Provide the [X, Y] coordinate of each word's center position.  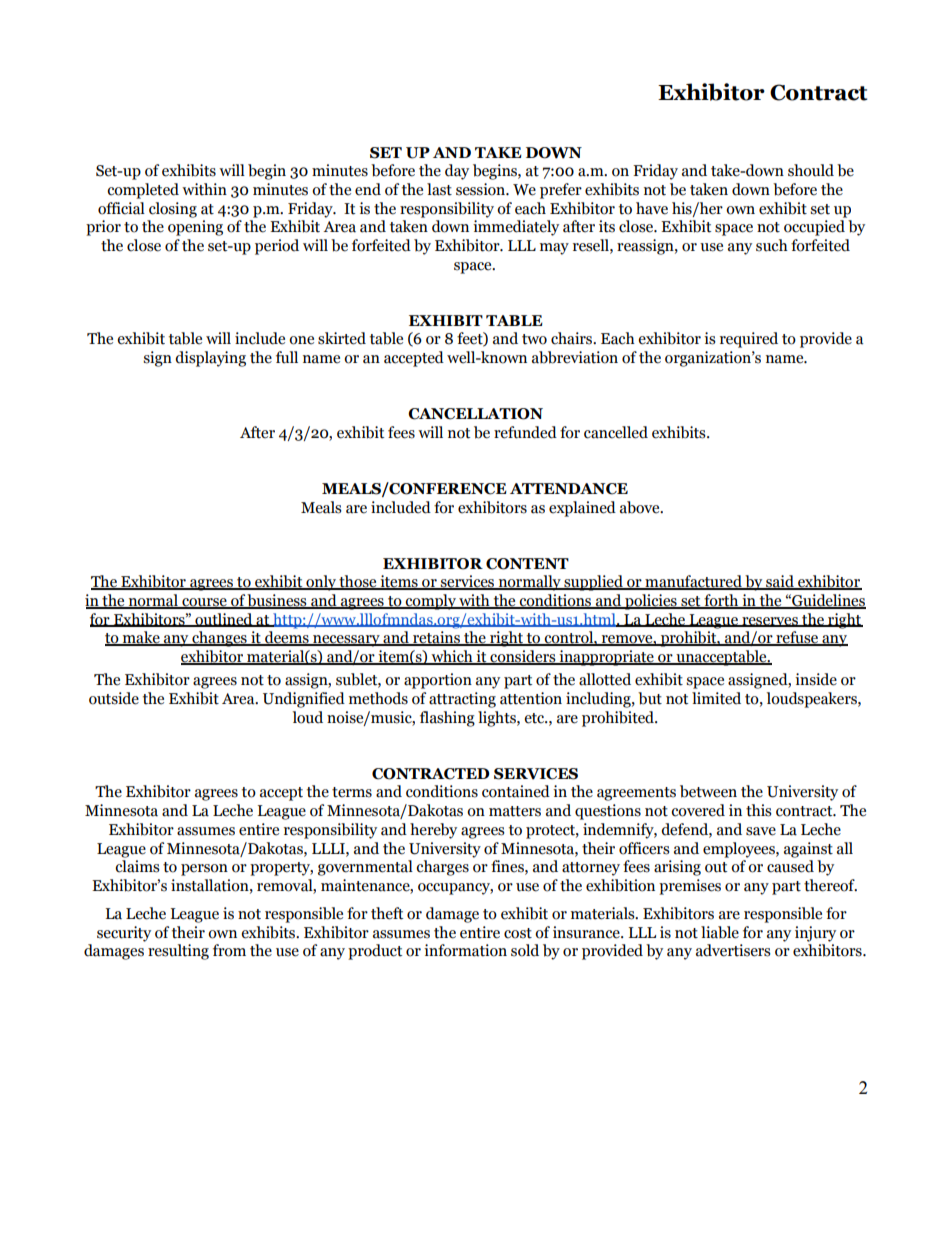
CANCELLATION [475, 414]
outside [114, 698]
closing [173, 210]
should [811, 170]
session [482, 189]
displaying [210, 359]
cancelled [616, 432]
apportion [438, 681]
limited [716, 698]
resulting [178, 952]
